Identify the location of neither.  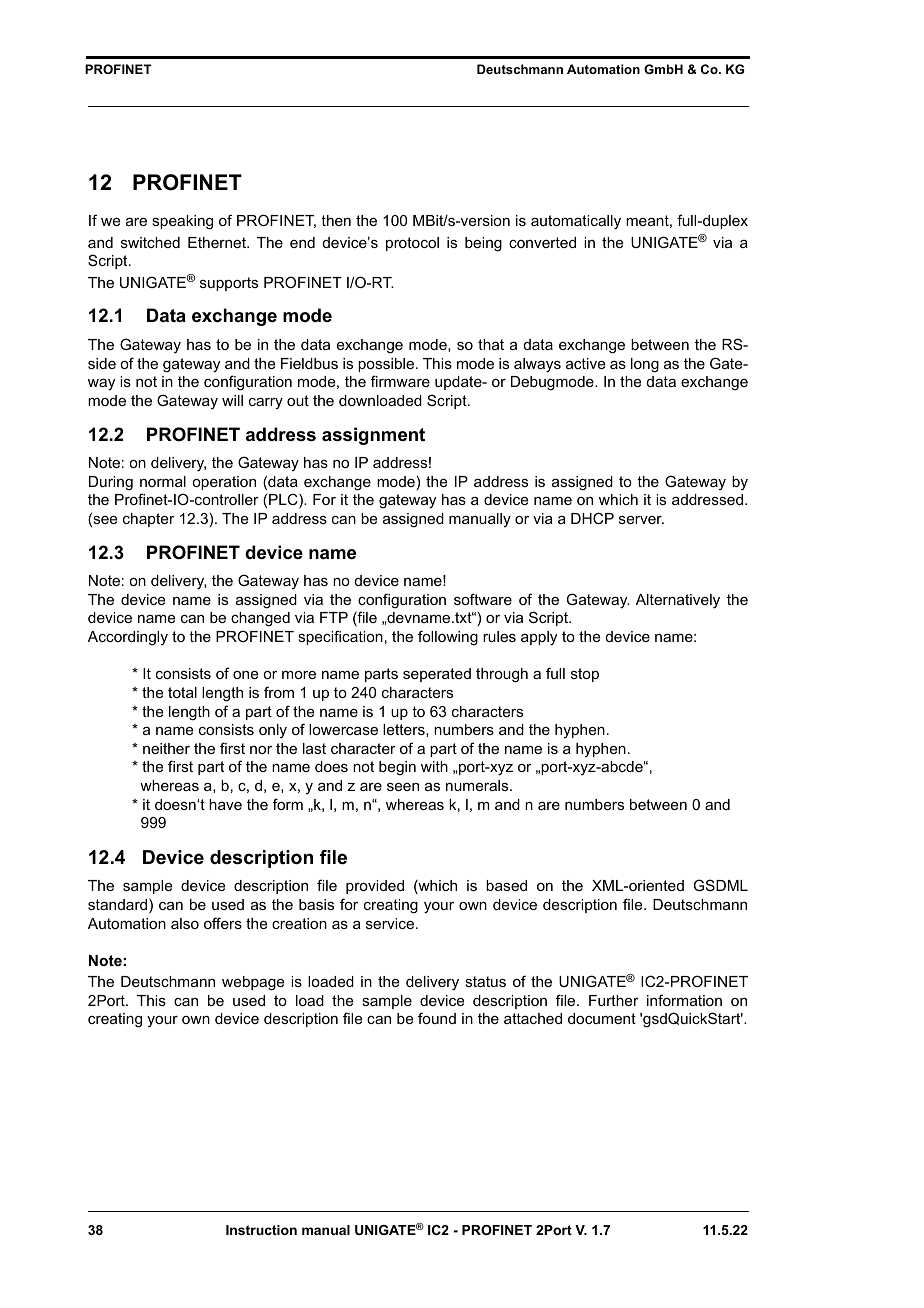
(166, 748).
